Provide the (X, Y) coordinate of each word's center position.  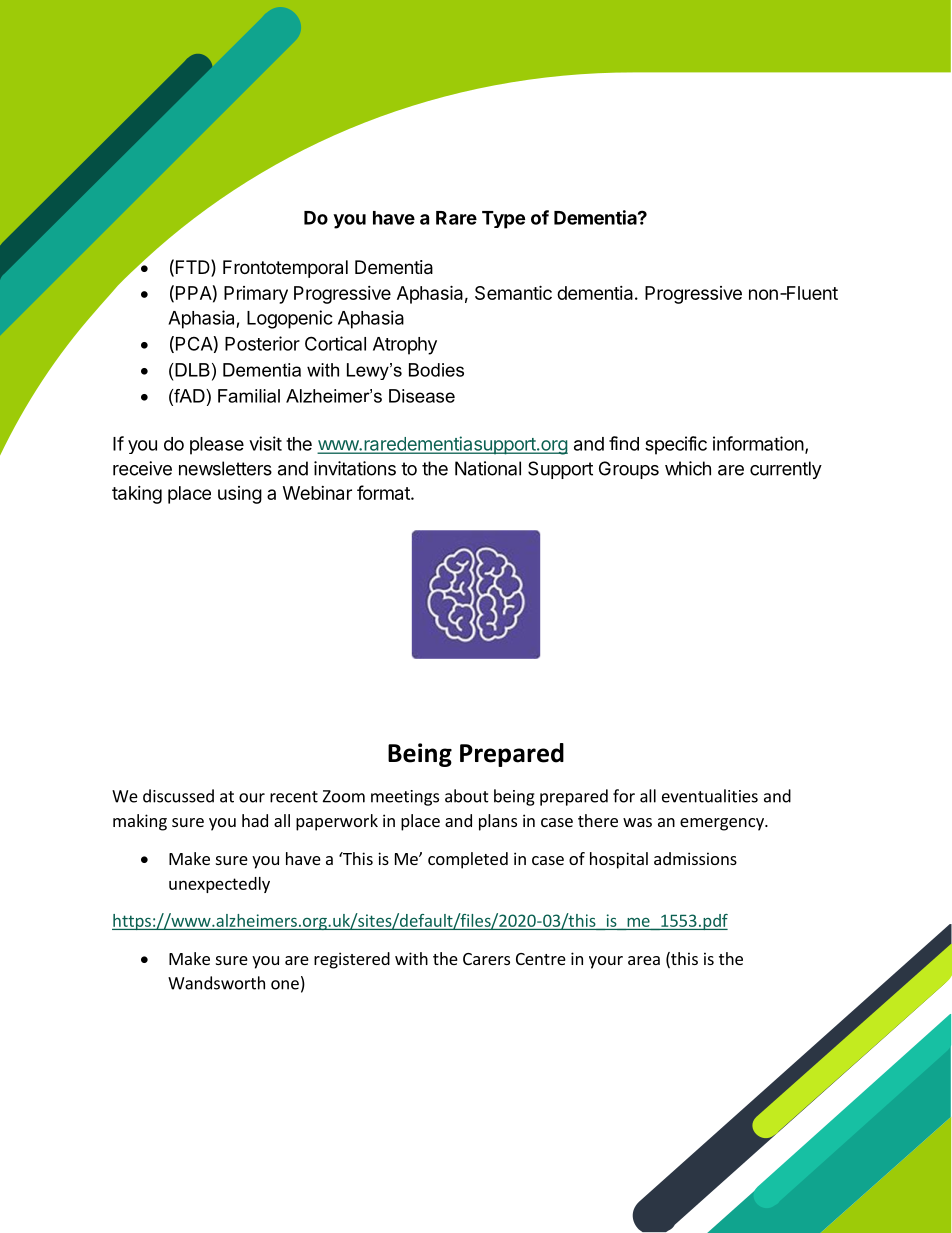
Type (503, 220)
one (285, 985)
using (240, 495)
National (488, 468)
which (688, 468)
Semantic (513, 292)
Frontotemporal (285, 269)
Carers (486, 959)
